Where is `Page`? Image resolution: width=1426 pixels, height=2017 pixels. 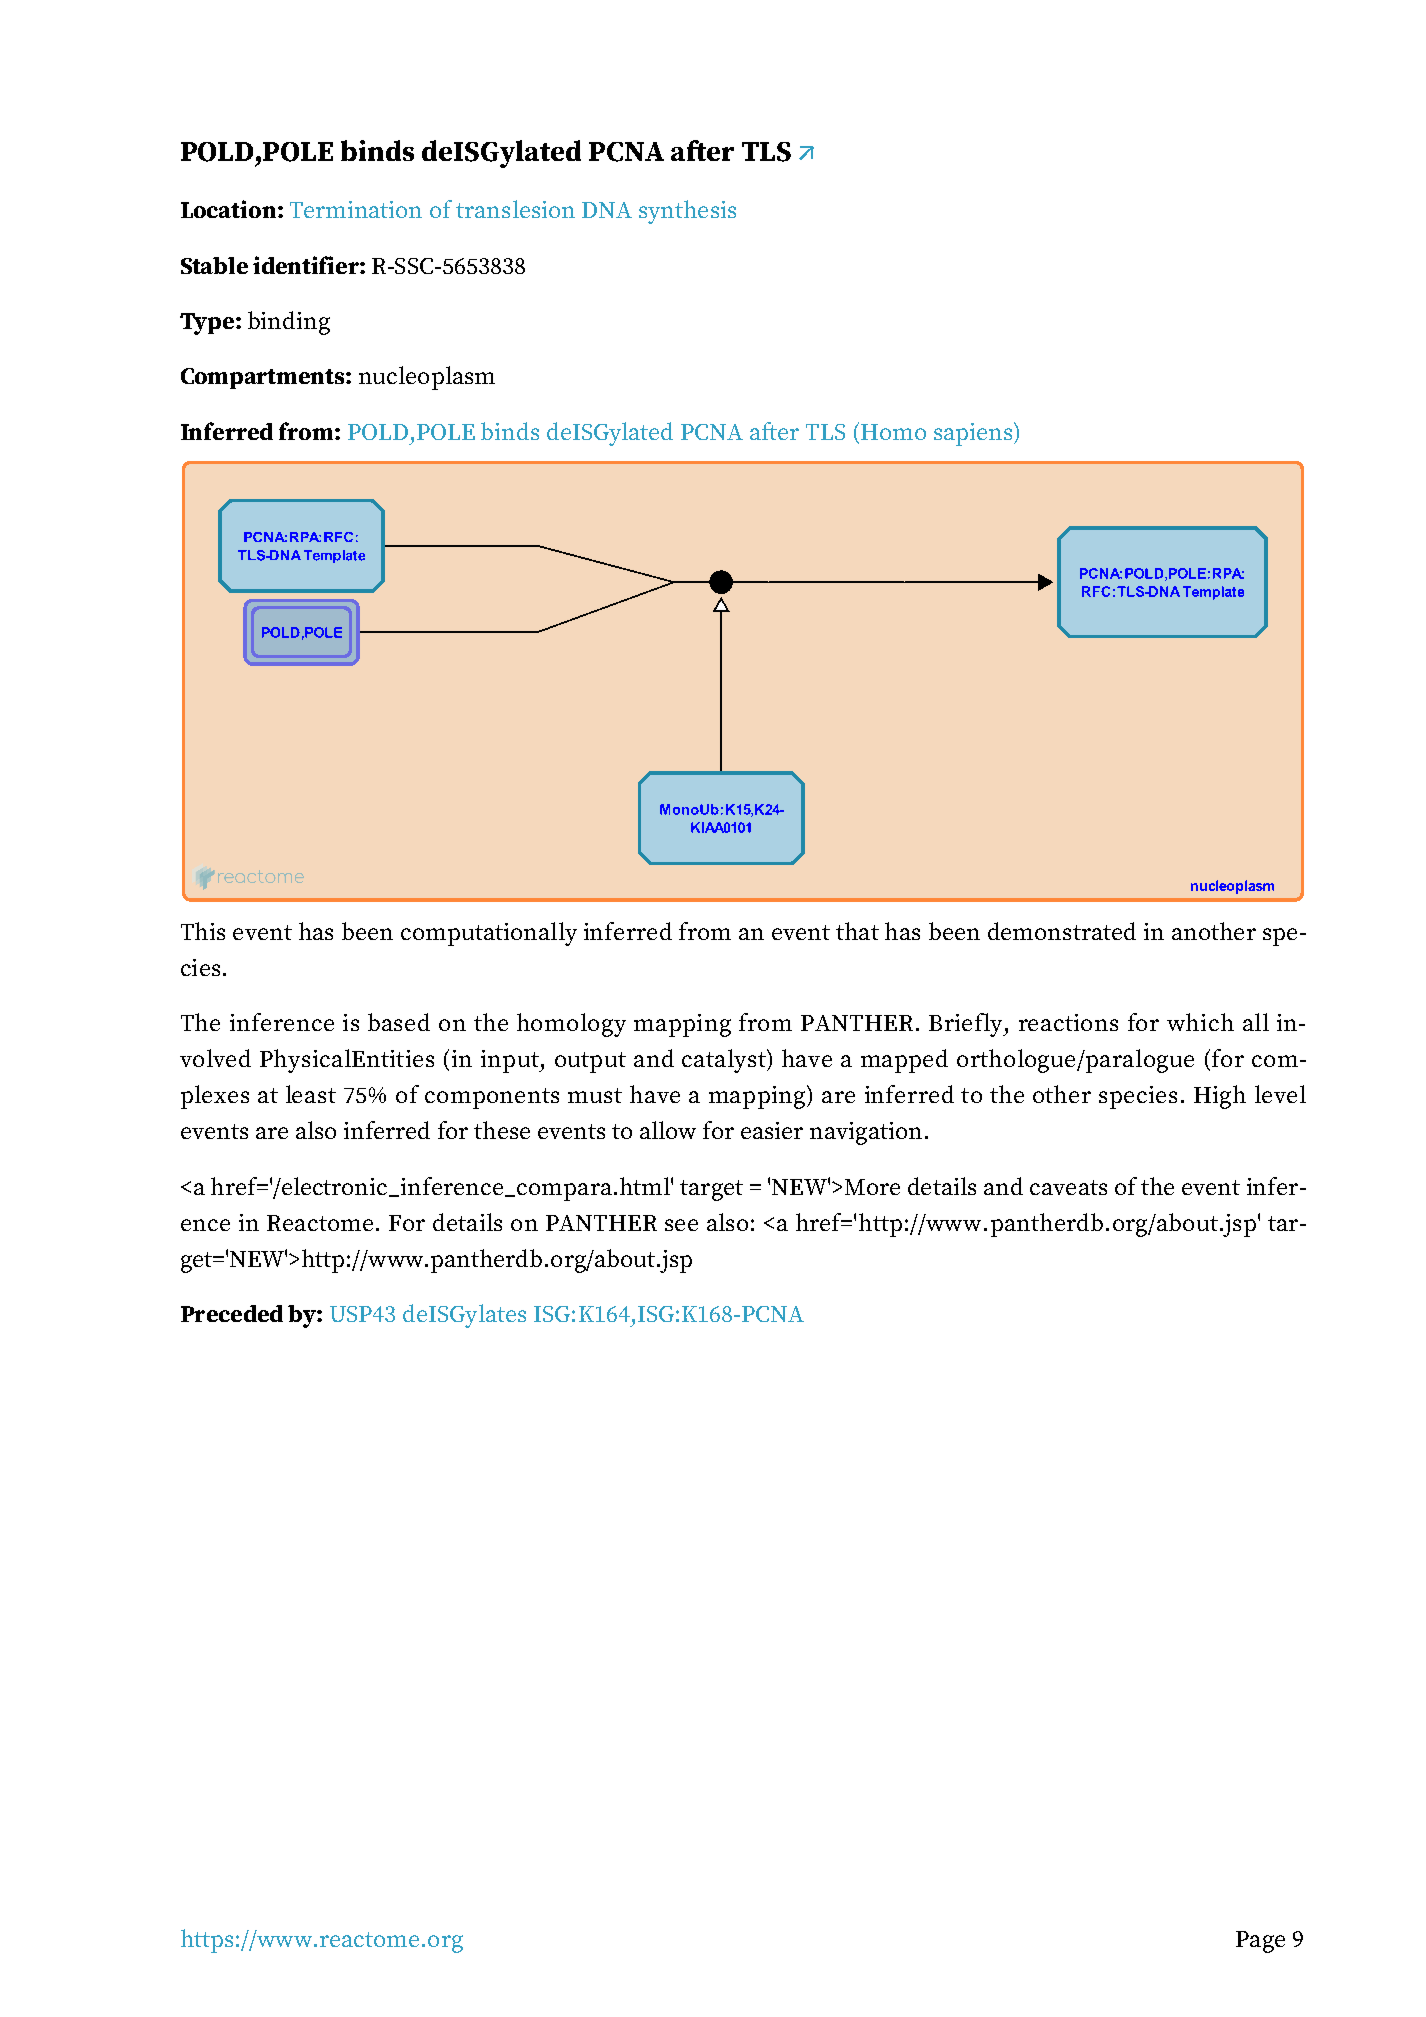
Page is located at coordinates (1260, 1942).
